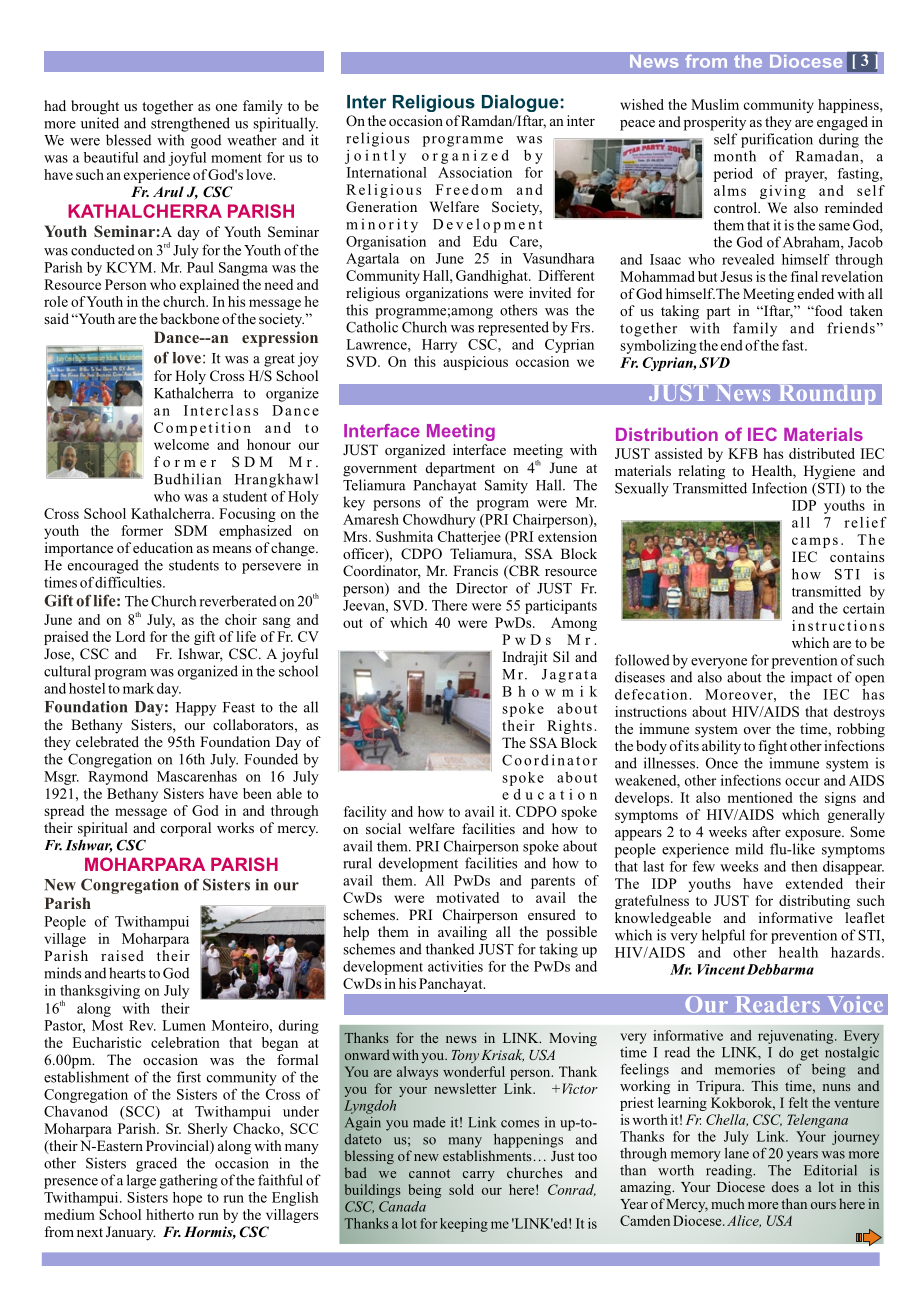 This image has height=1307, width=924. What do you see at coordinates (777, 140) in the image?
I see `purification` at bounding box center [777, 140].
